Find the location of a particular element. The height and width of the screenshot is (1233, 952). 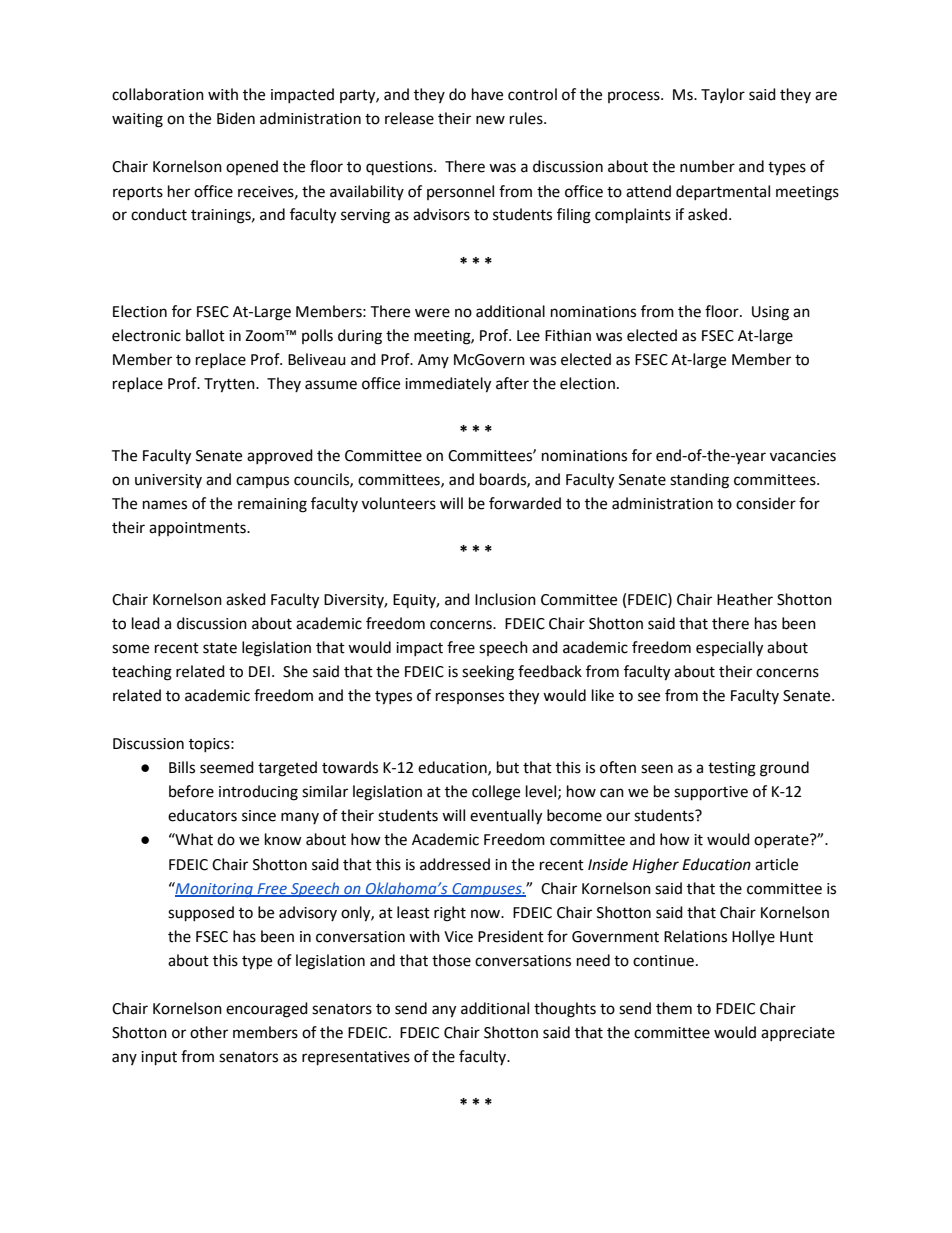

Heather is located at coordinates (745, 599).
